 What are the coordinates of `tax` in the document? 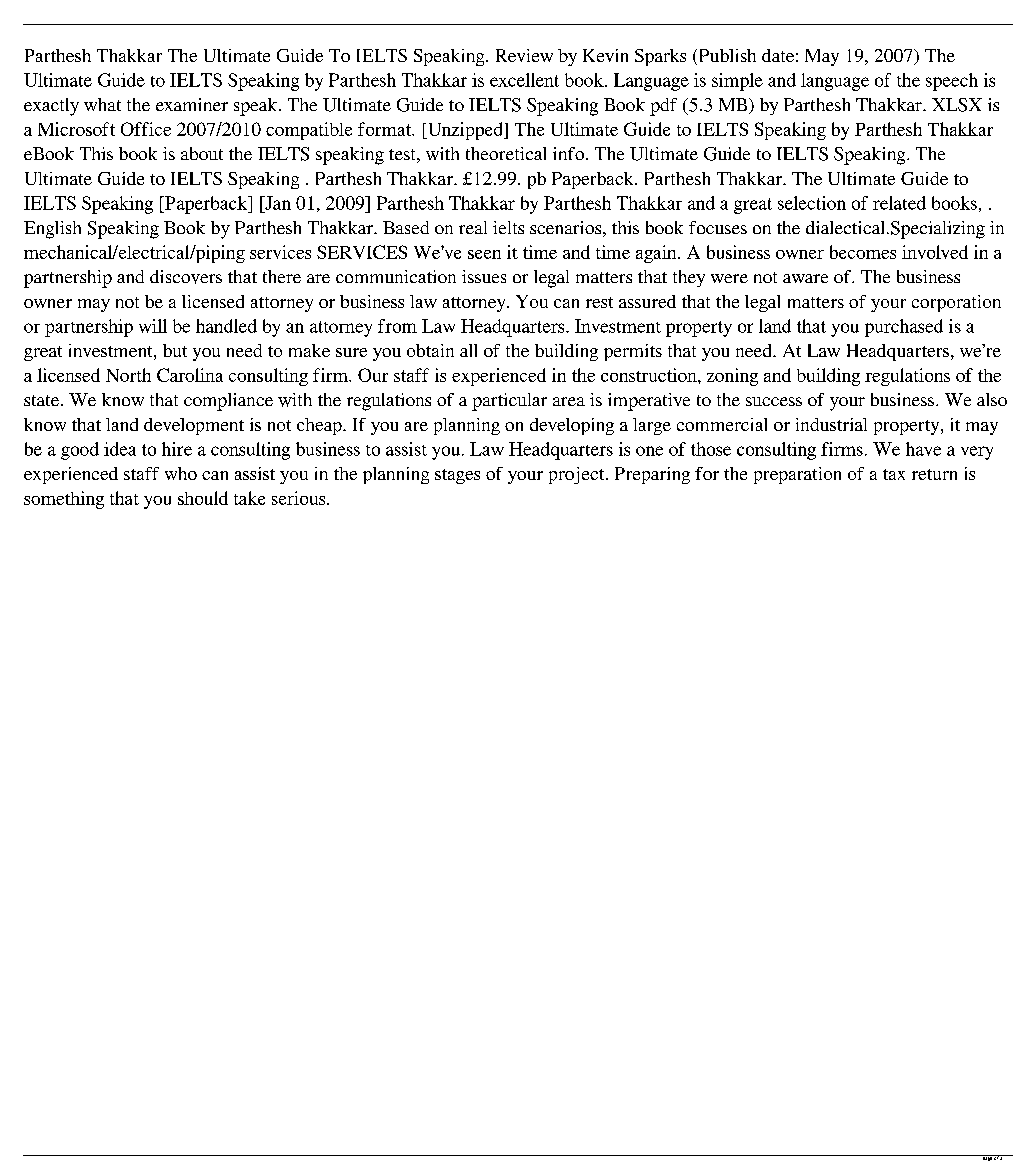 It's located at (894, 474).
